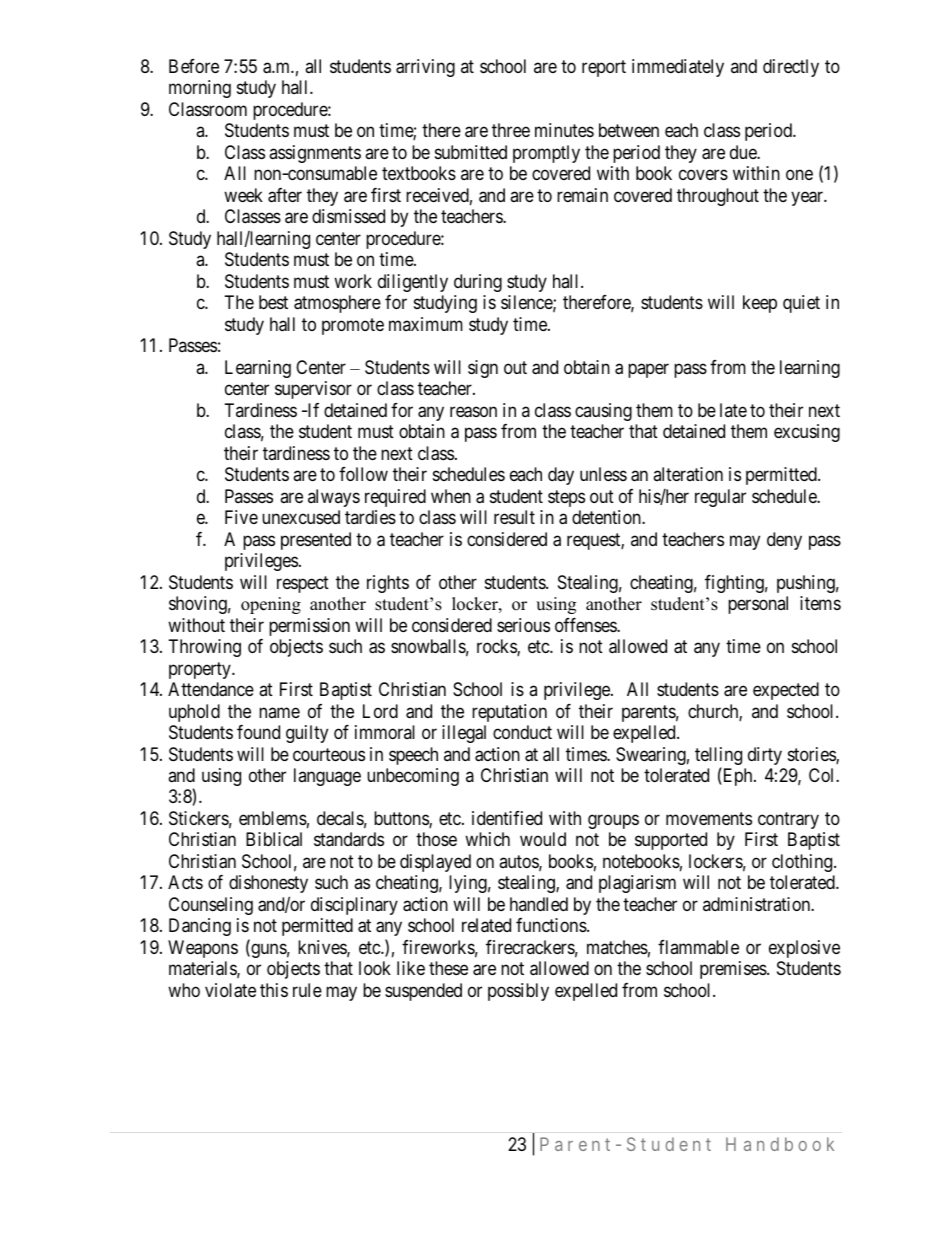  Describe the element at coordinates (734, 970) in the screenshot. I see `premises` at that location.
